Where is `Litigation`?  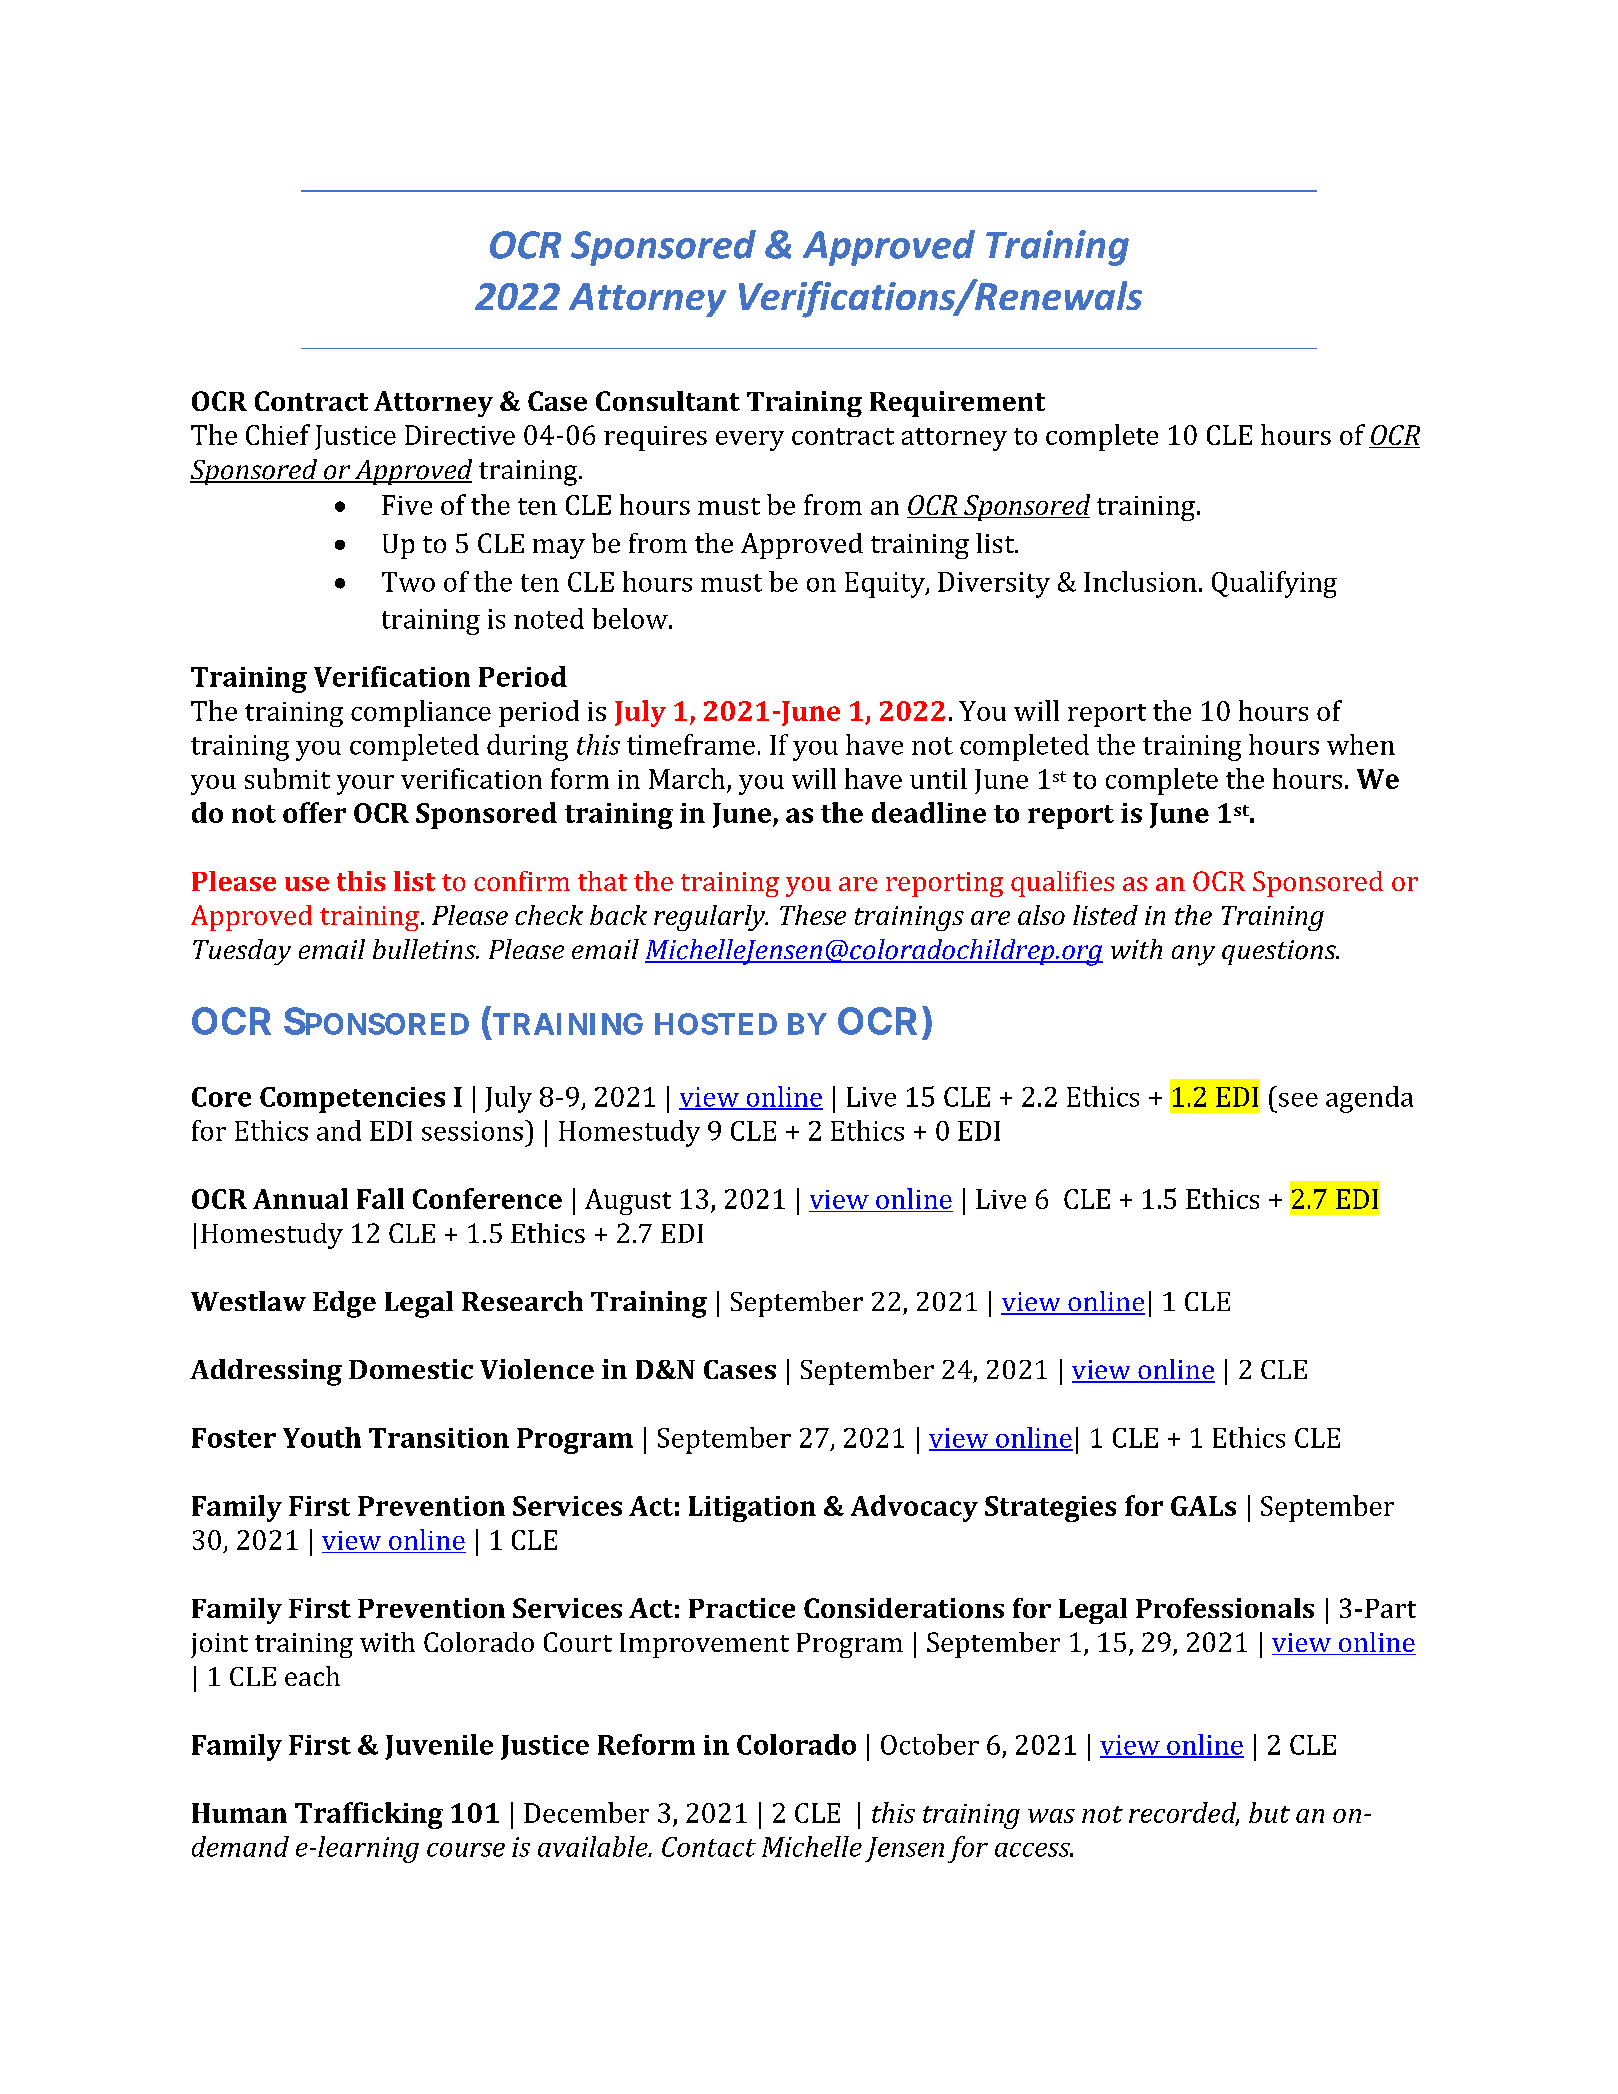 Litigation is located at coordinates (752, 1509).
